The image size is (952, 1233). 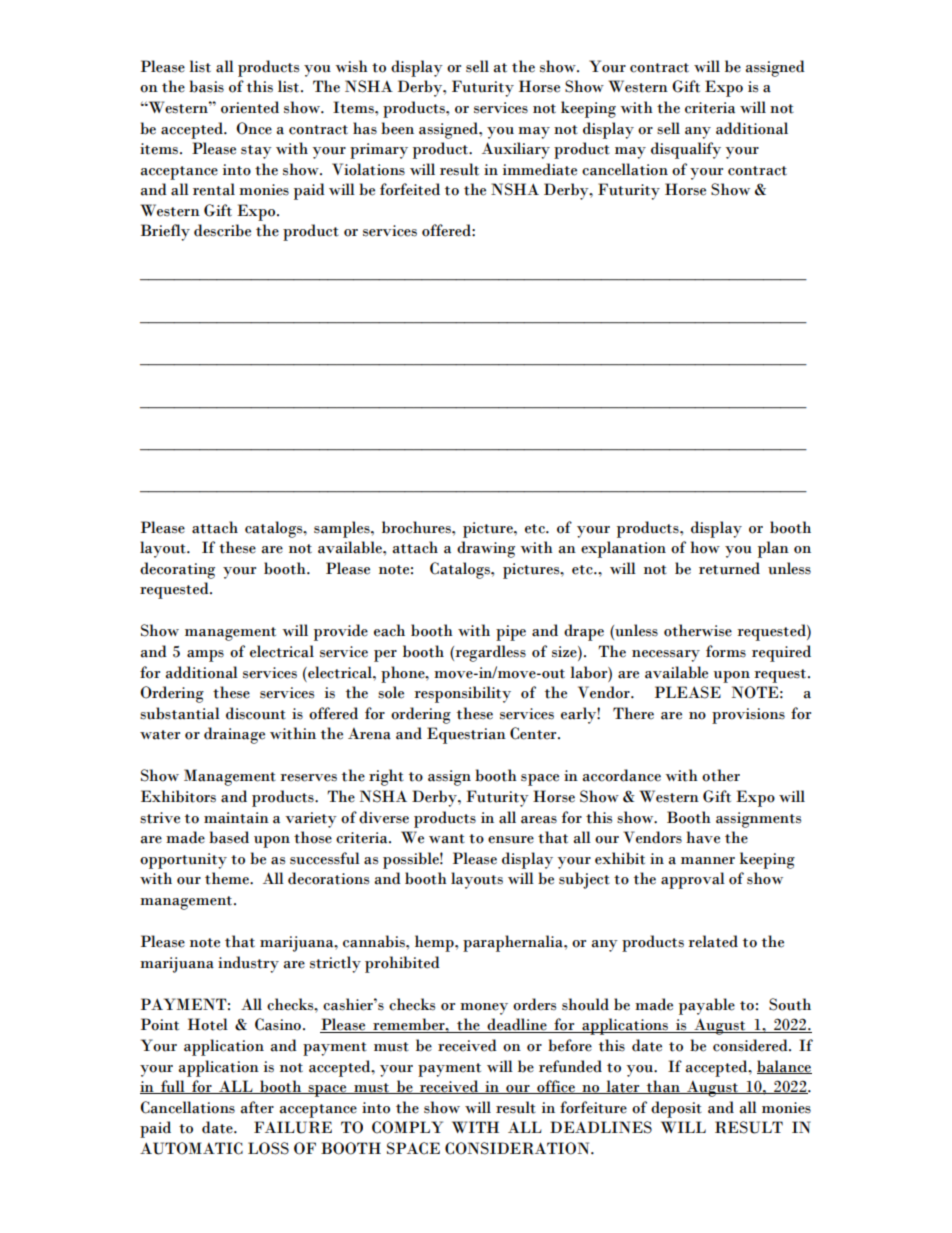 What do you see at coordinates (257, 1107) in the page?
I see `after` at bounding box center [257, 1107].
